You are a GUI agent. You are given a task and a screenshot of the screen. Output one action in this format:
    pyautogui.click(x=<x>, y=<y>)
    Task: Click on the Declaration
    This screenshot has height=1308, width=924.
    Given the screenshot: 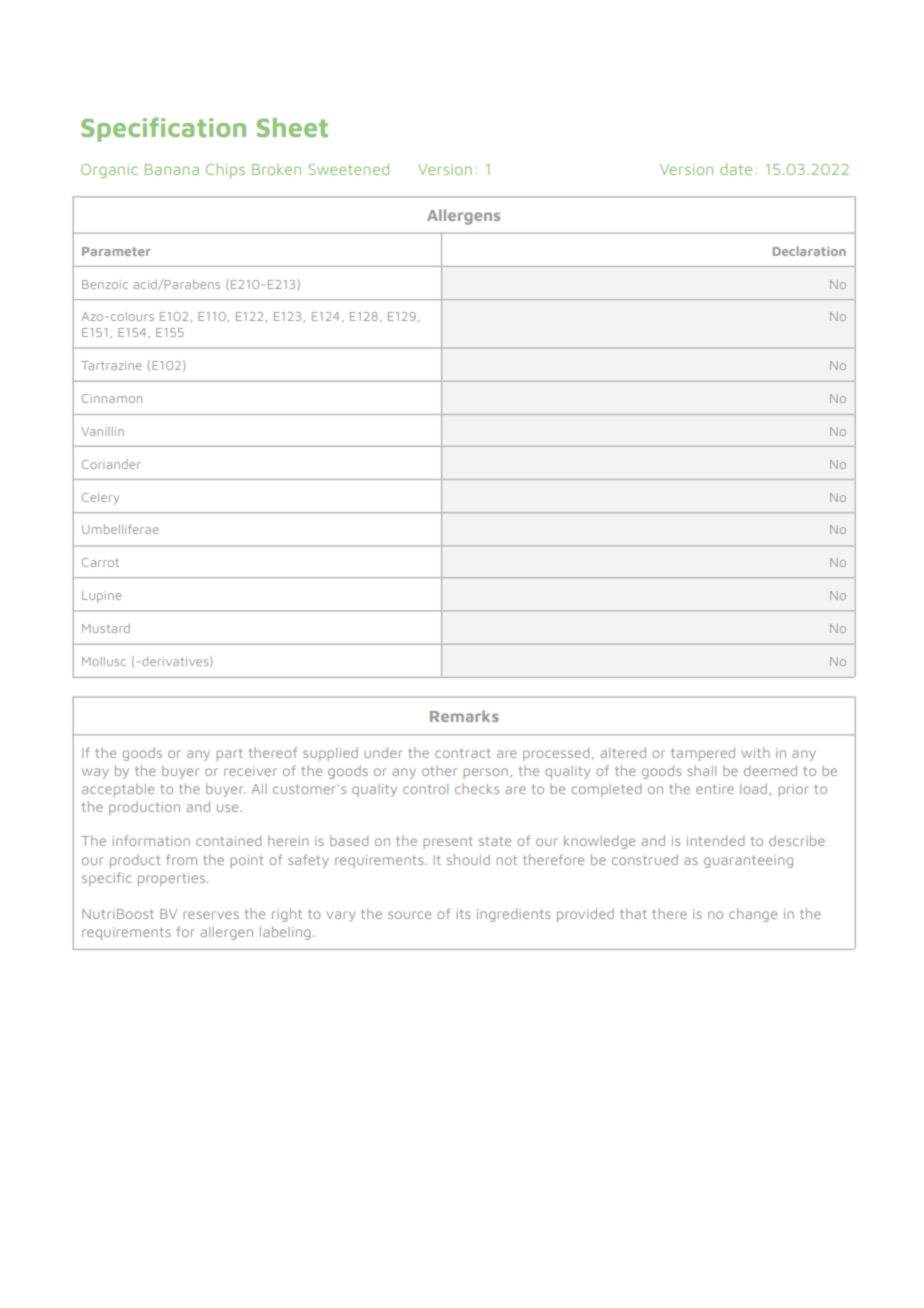 What is the action you would take?
    pyautogui.click(x=809, y=251)
